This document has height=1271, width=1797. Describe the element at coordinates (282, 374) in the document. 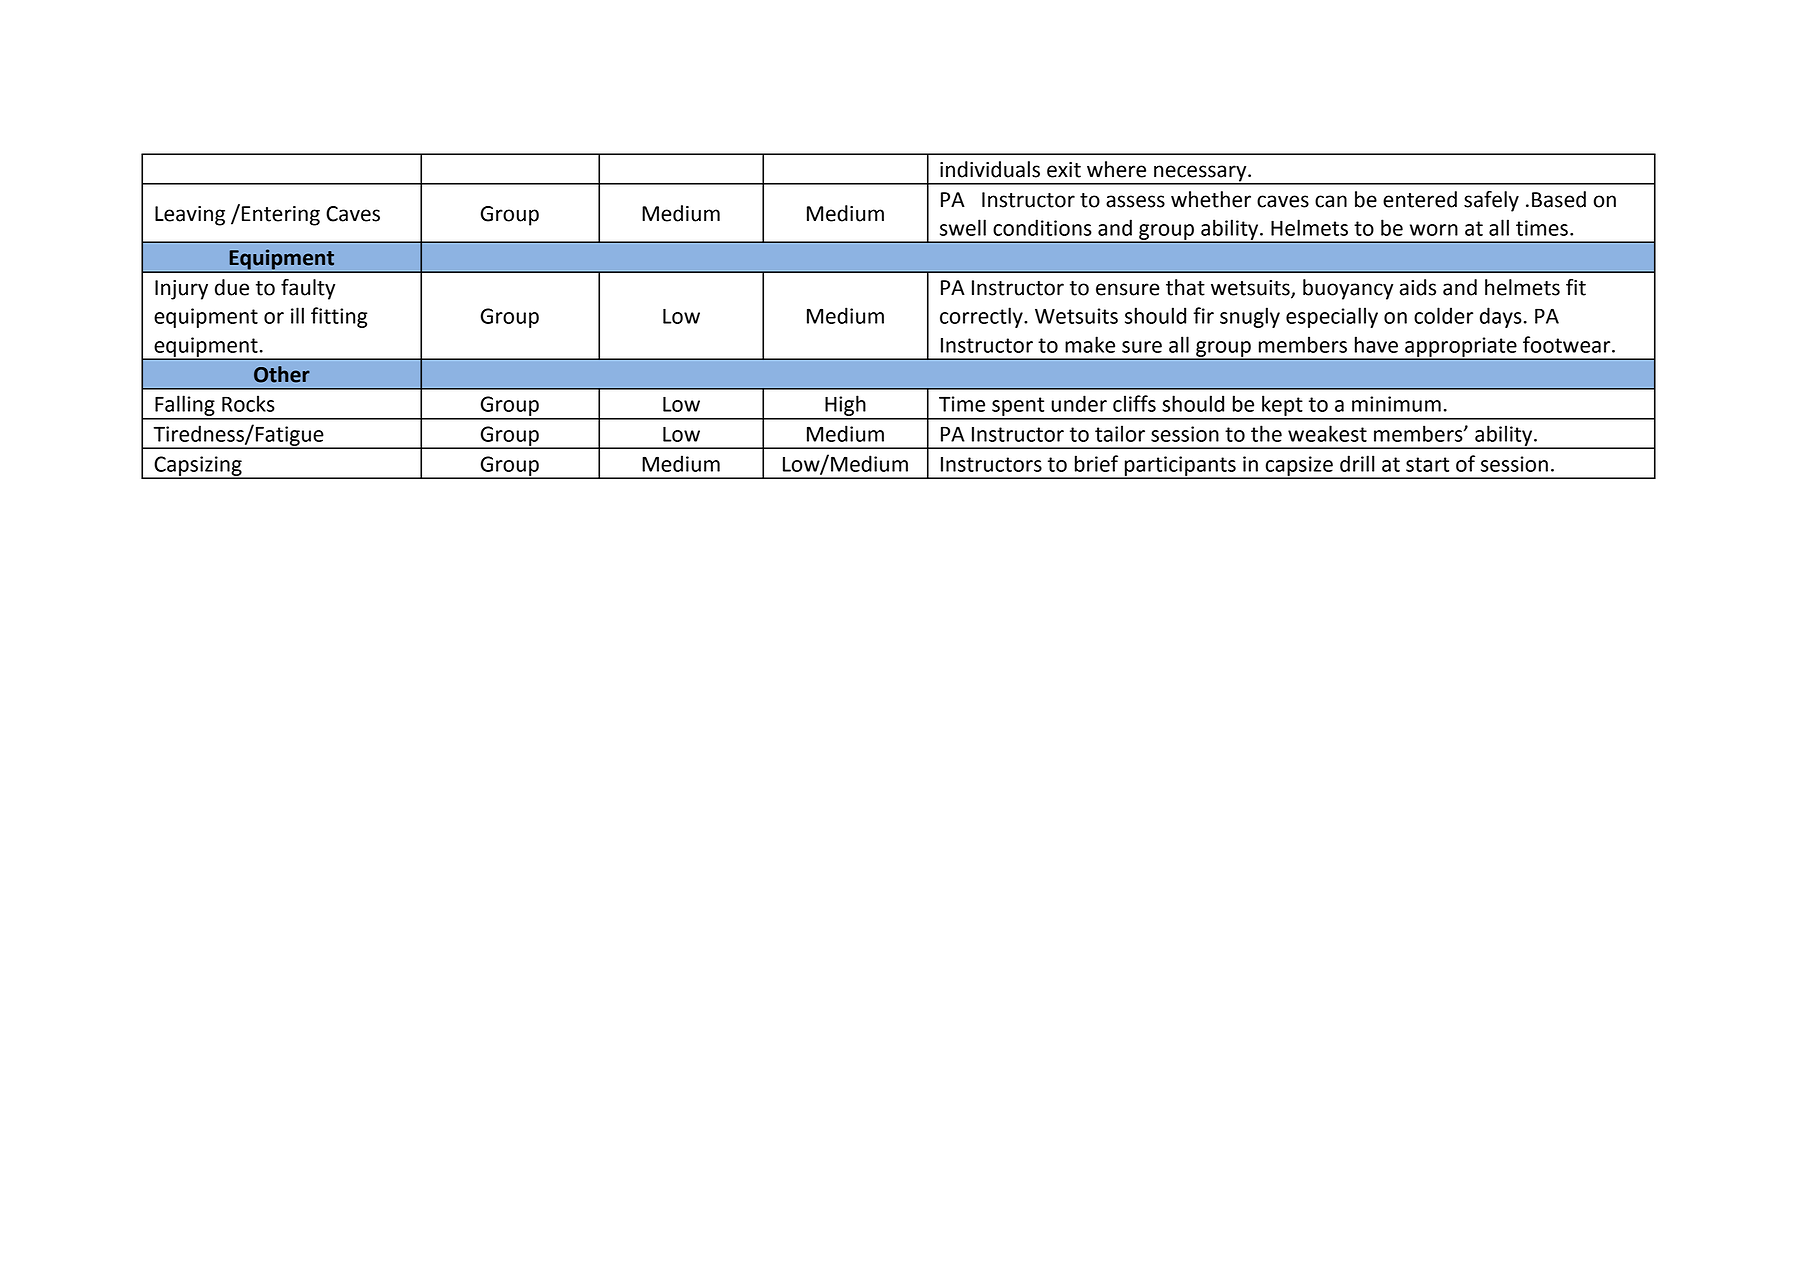

I see `Other` at that location.
